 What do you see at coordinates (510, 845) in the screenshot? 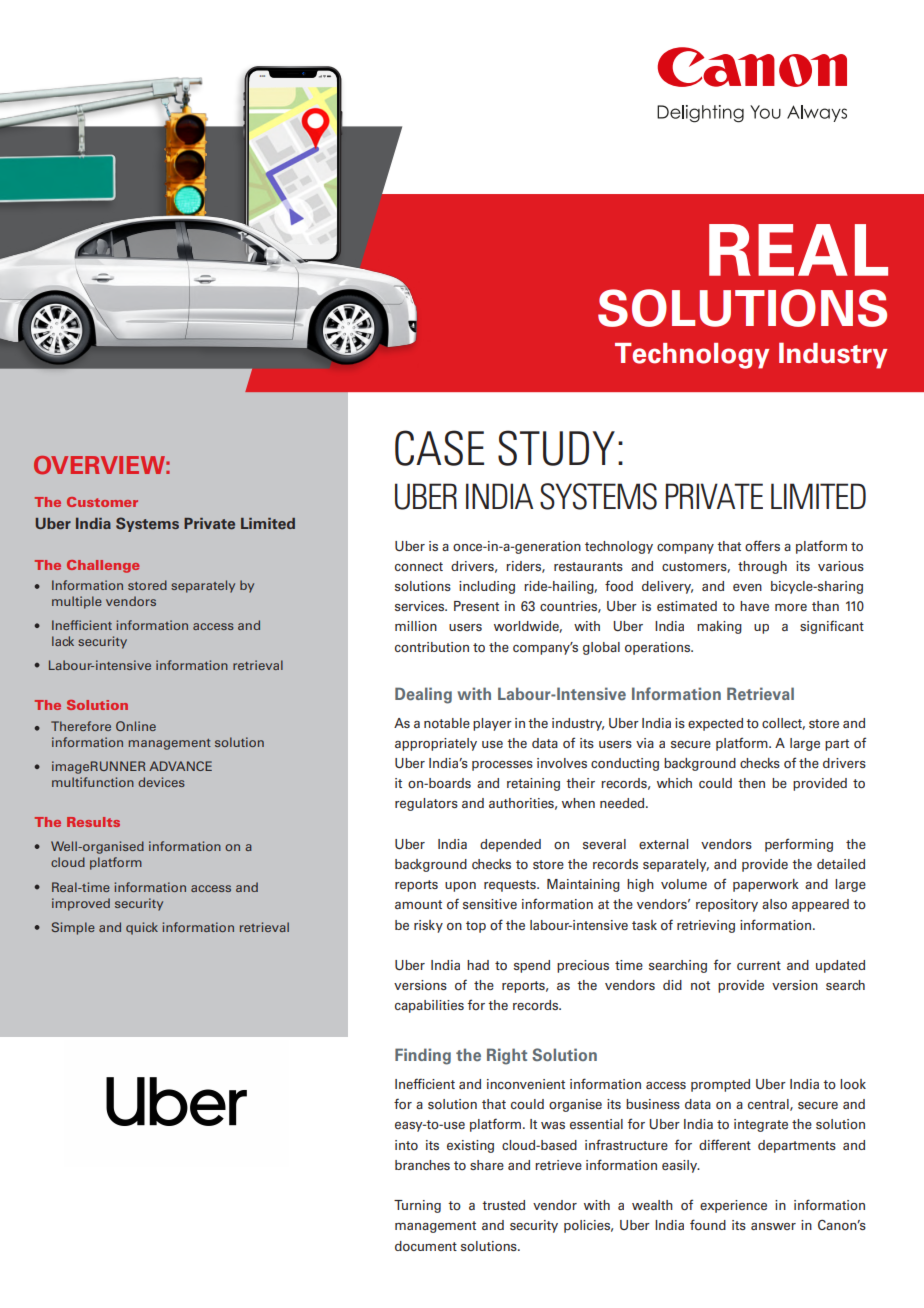
I see `depended` at bounding box center [510, 845].
